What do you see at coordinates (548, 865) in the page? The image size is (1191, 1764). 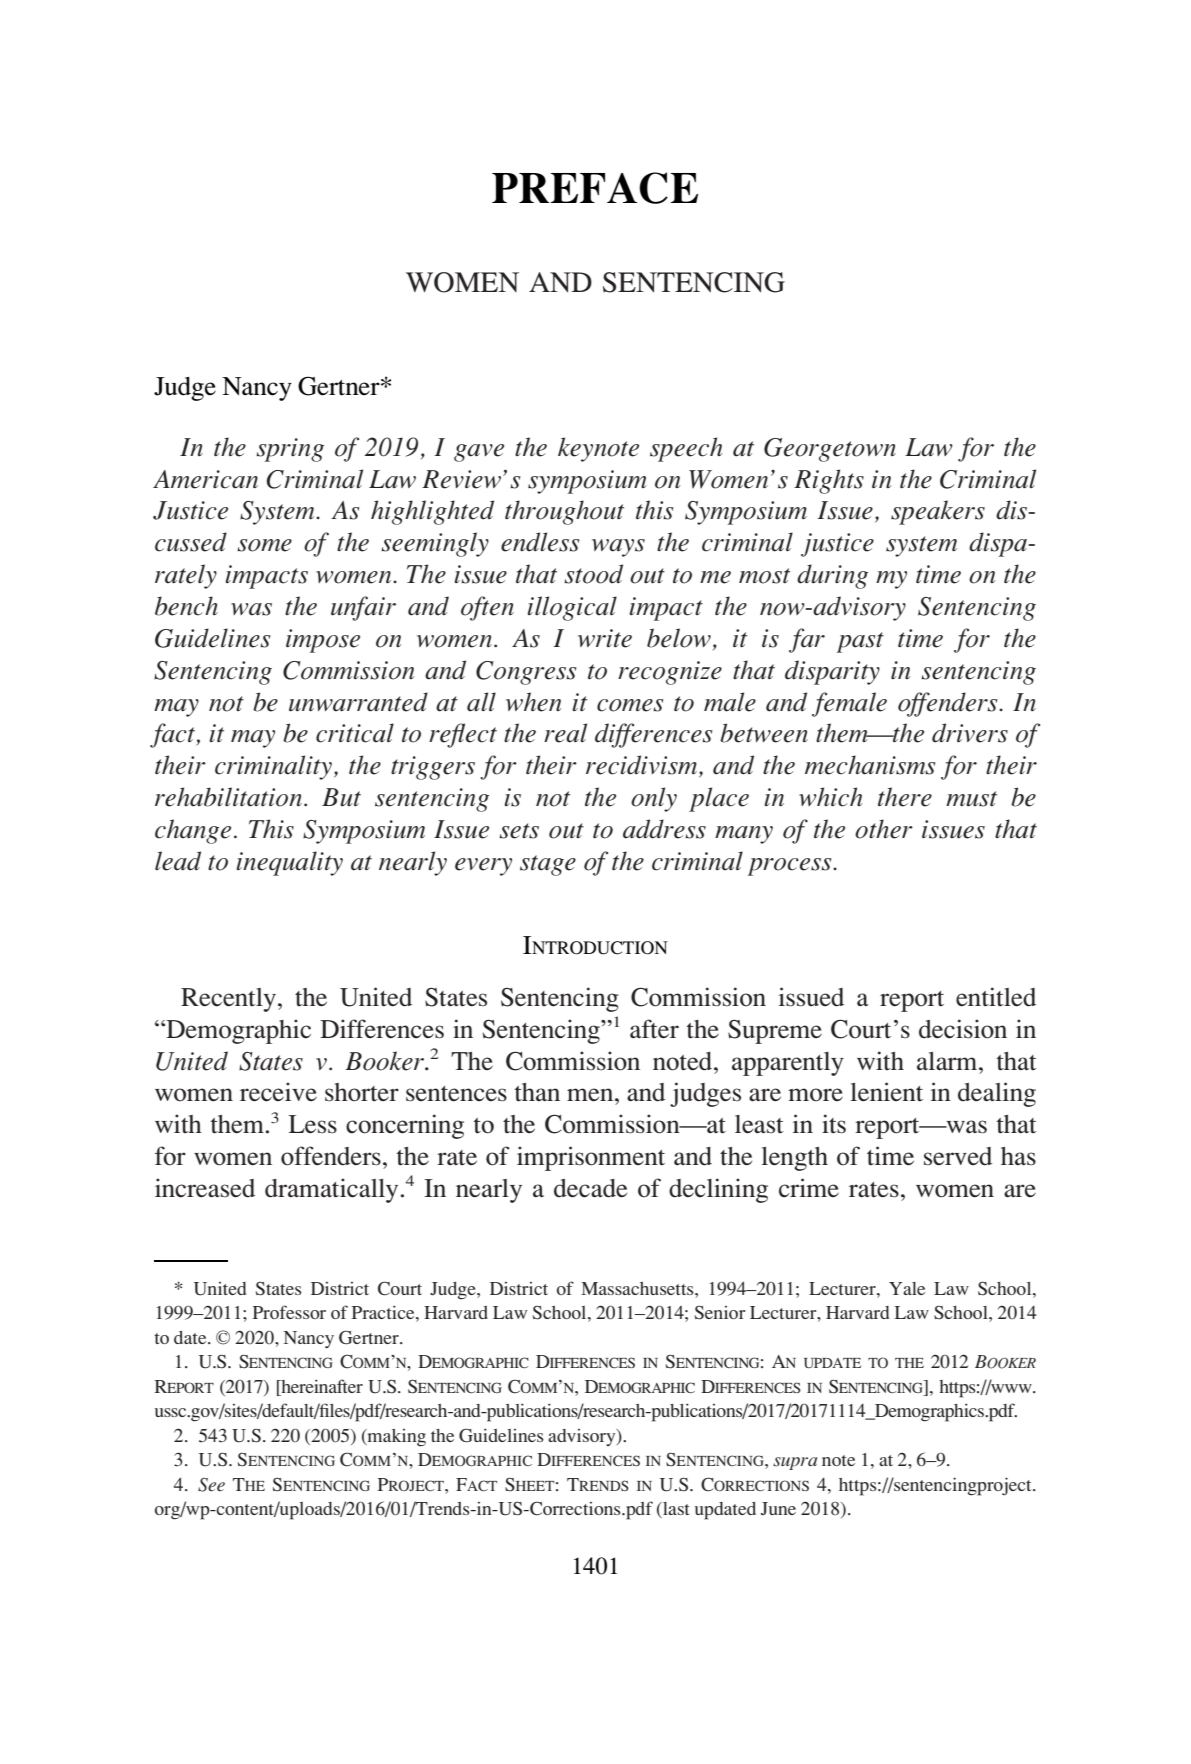 I see `stage` at bounding box center [548, 865].
